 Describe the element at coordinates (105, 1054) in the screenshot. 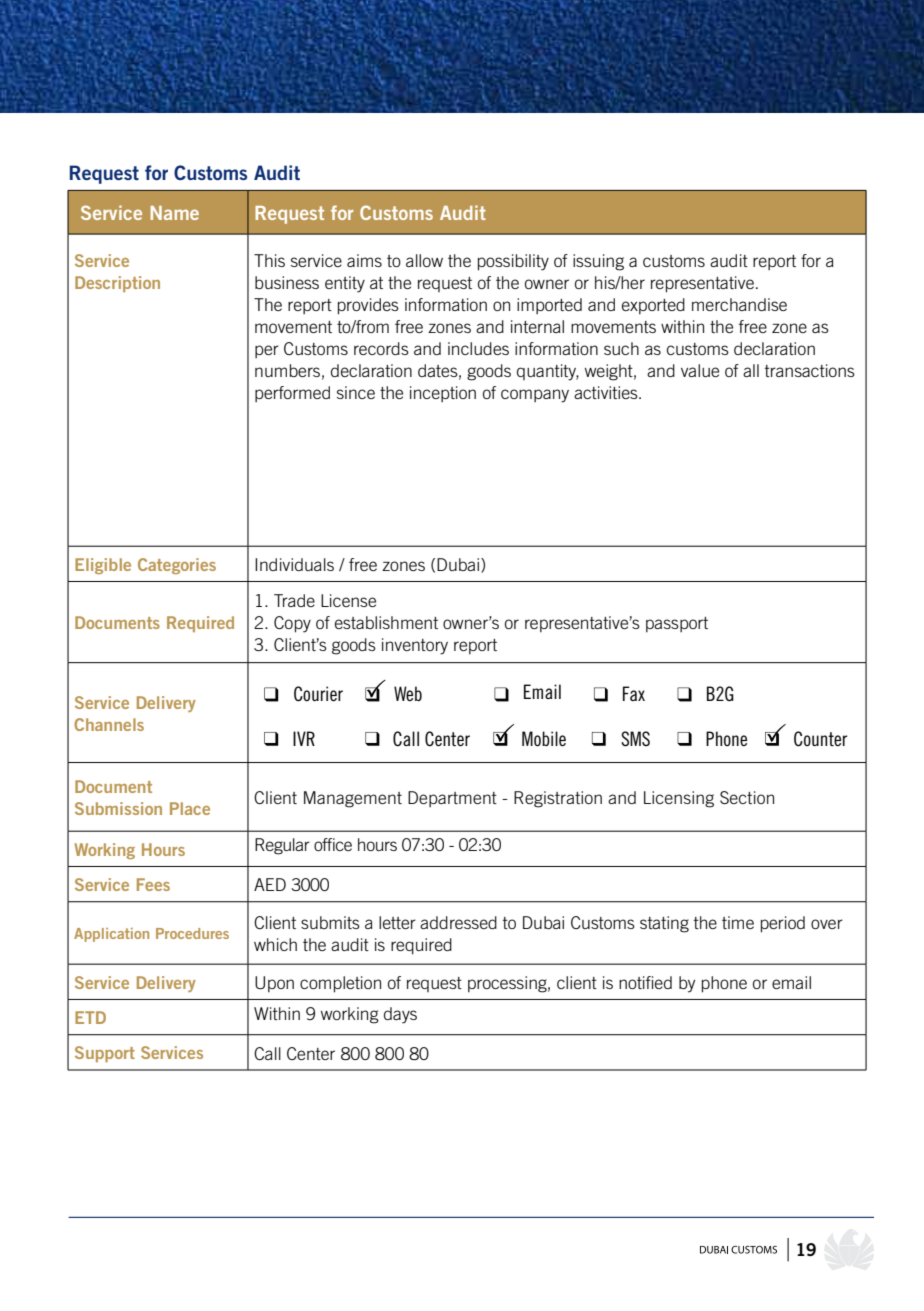

I see `Support` at that location.
